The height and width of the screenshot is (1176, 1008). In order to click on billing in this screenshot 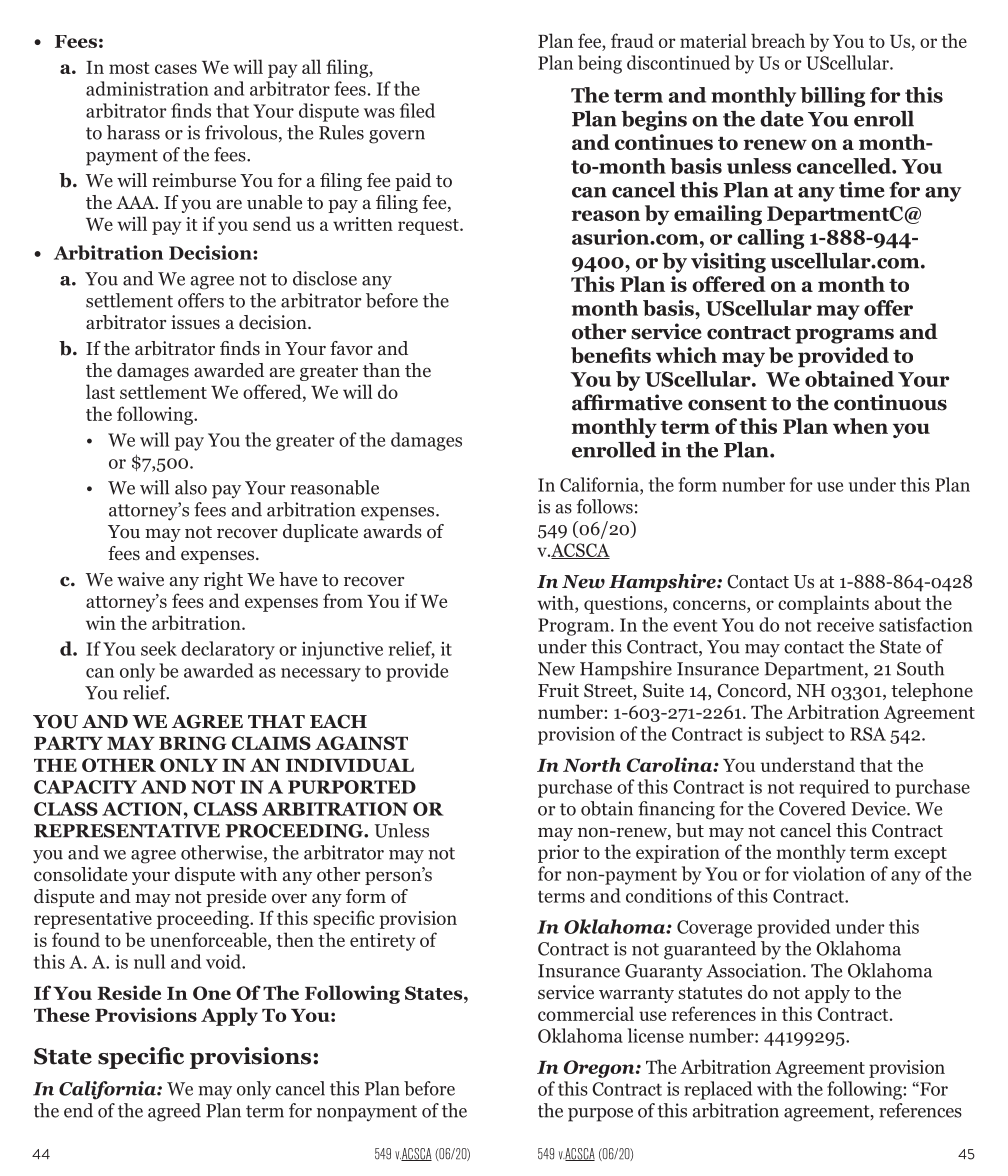, I will do `click(832, 97)`.
